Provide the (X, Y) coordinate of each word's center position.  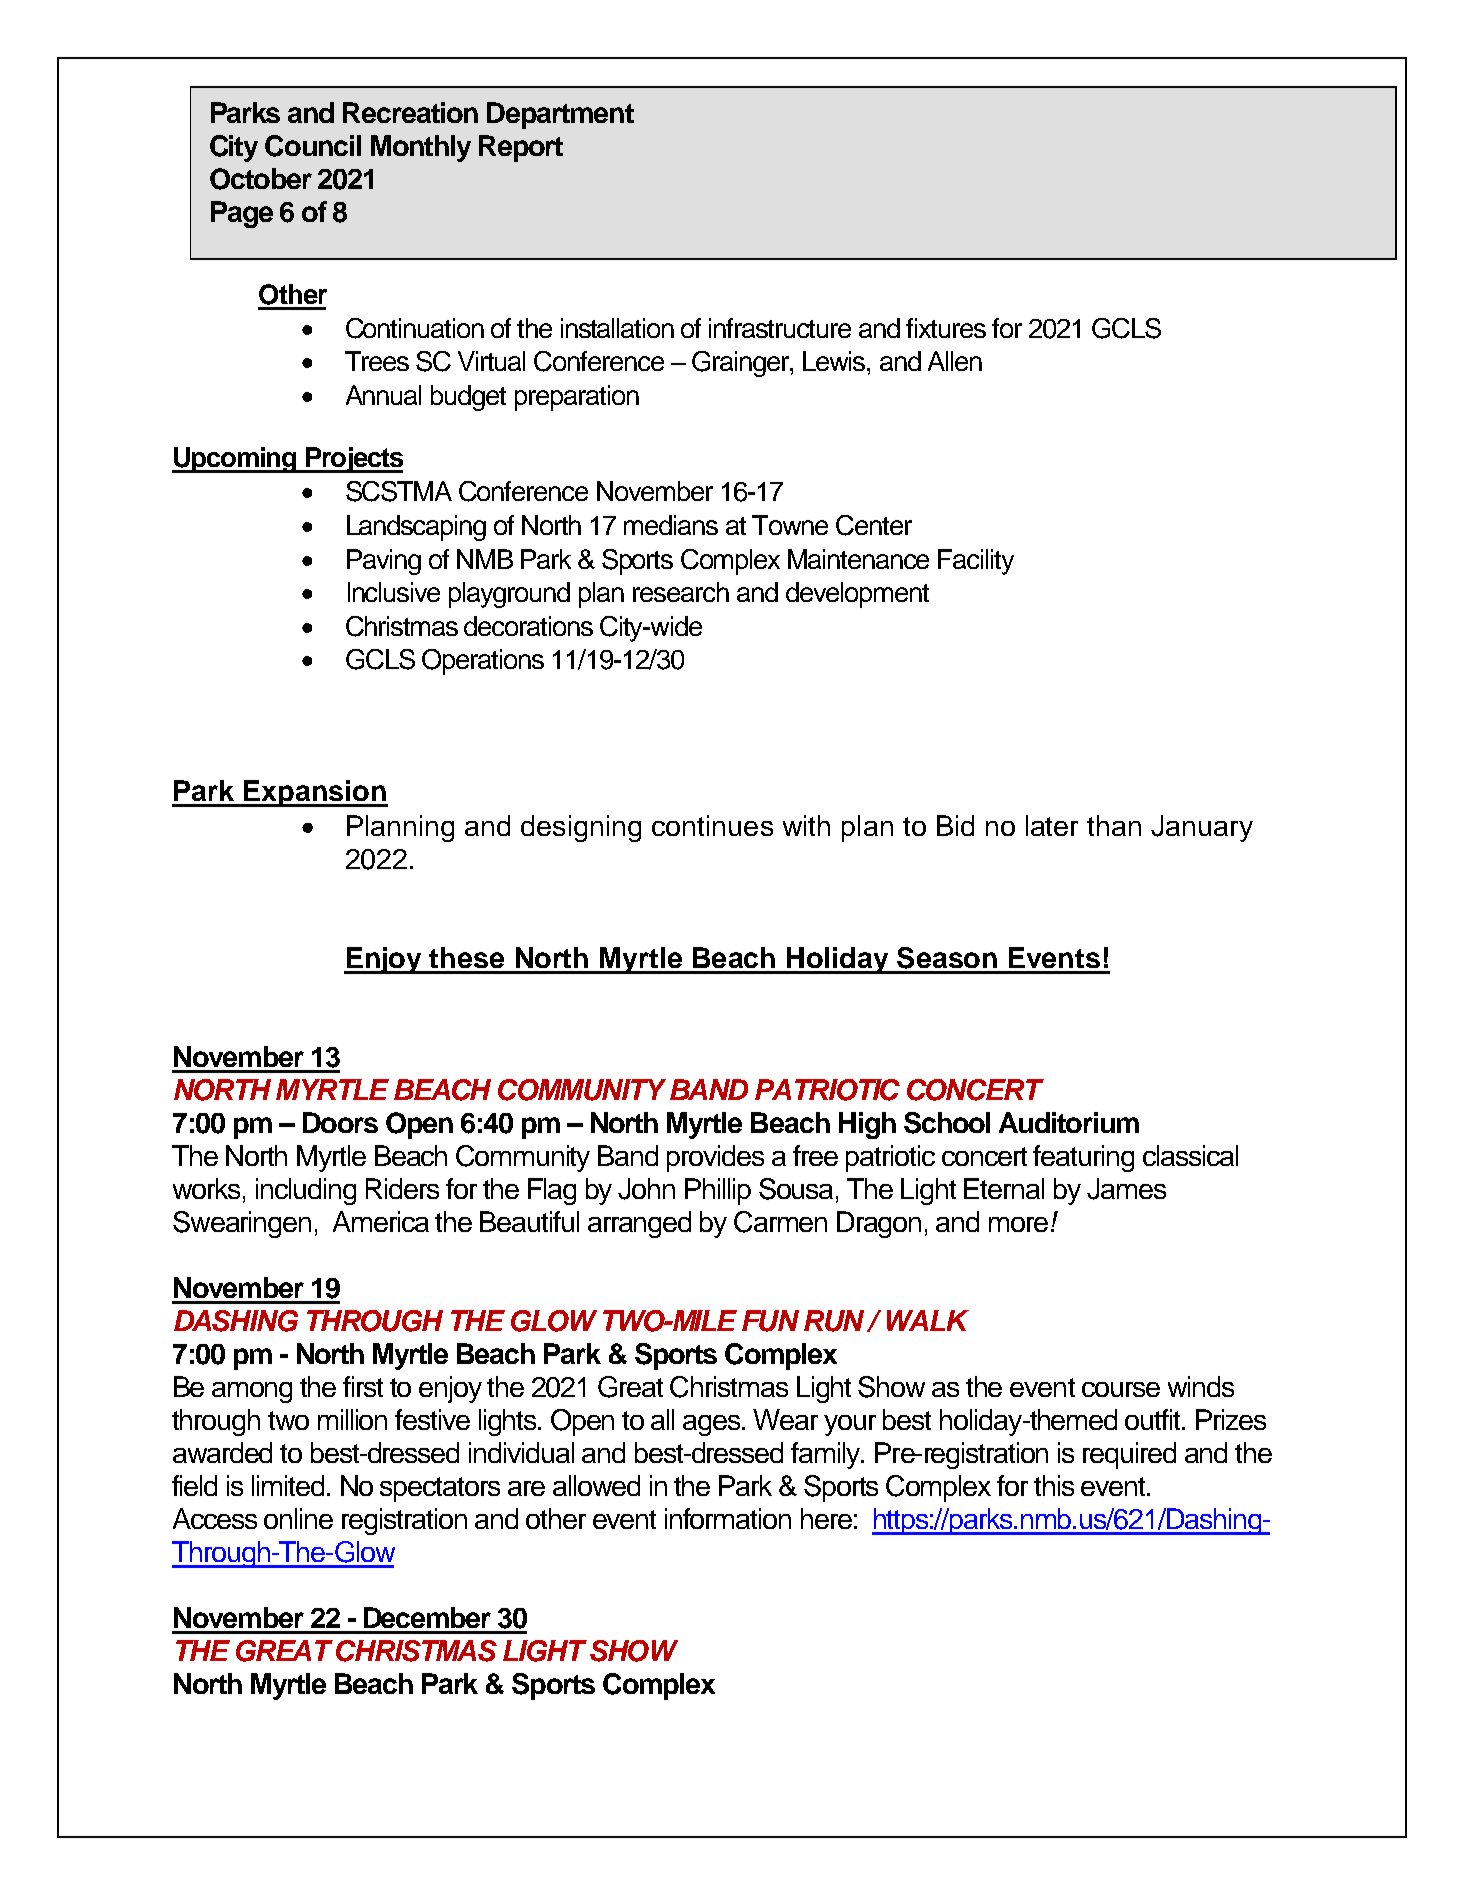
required (1129, 1455)
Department (560, 115)
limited (290, 1485)
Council (313, 146)
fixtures (946, 328)
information (728, 1518)
